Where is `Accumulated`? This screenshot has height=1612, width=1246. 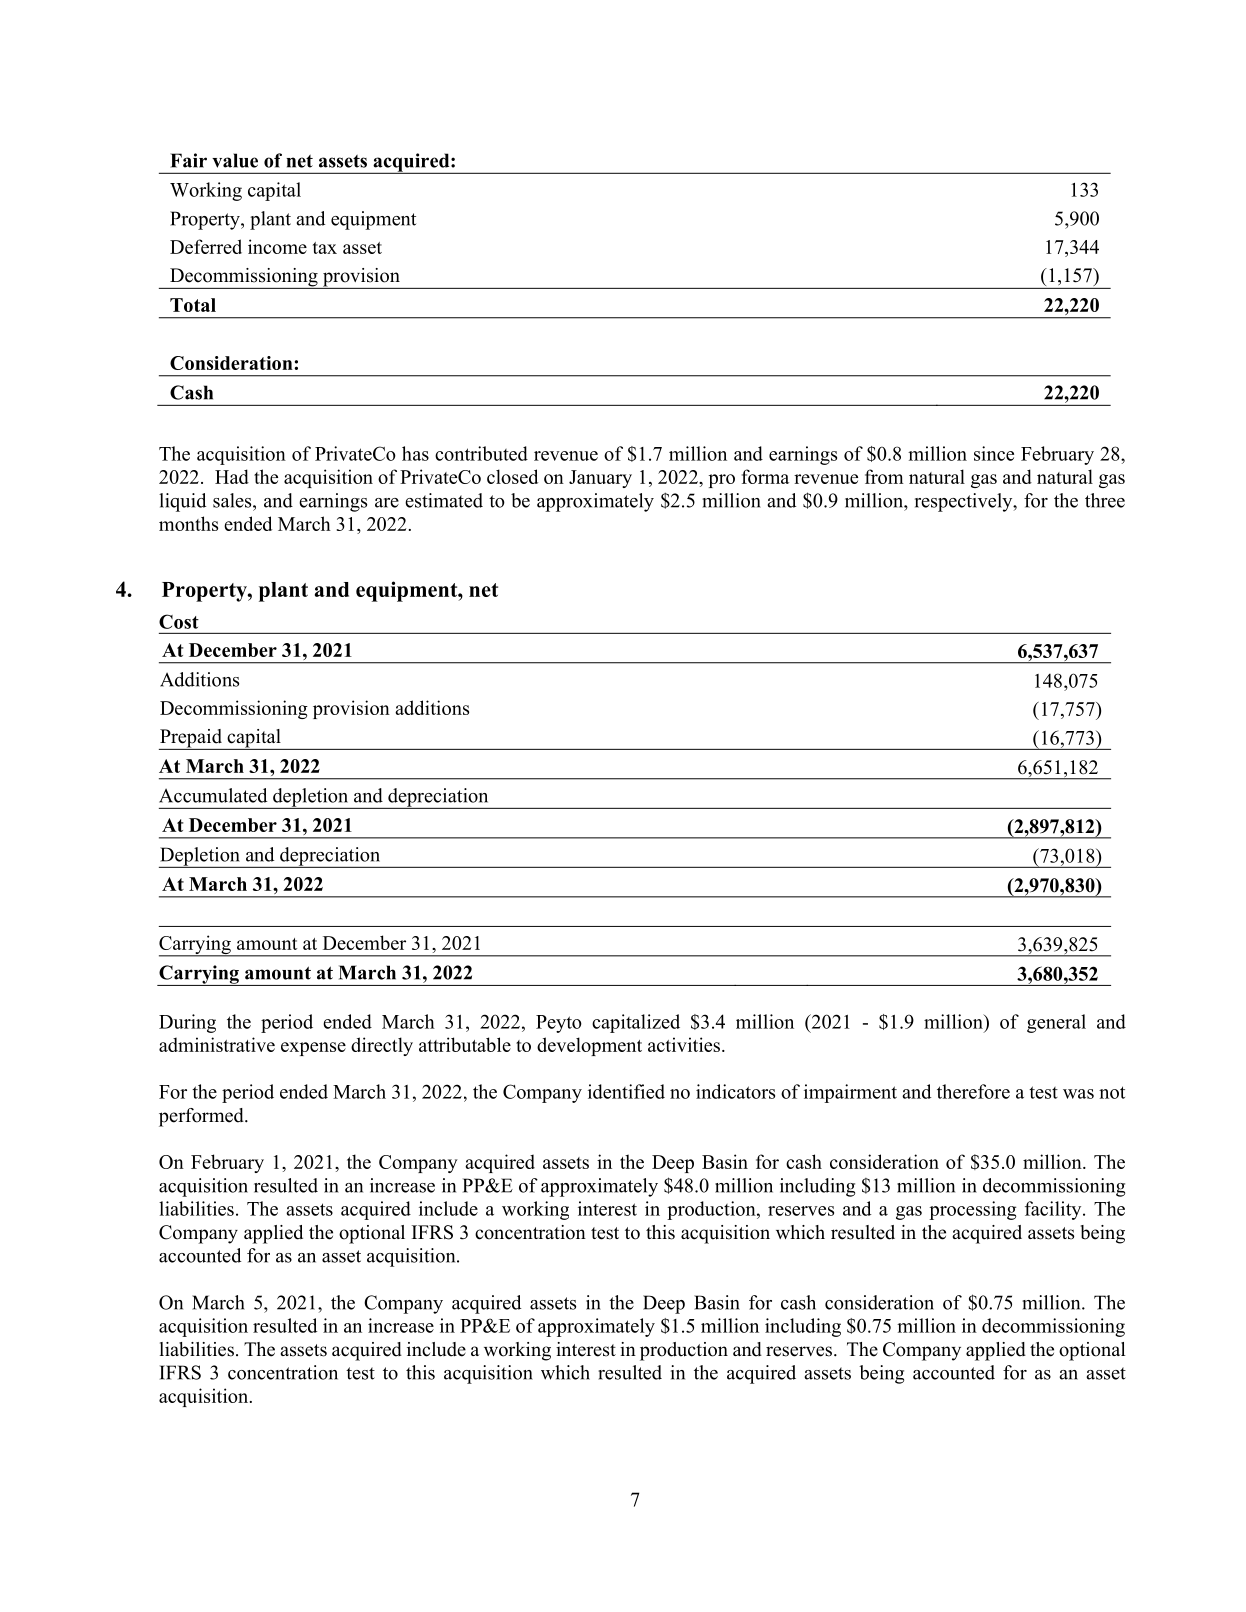 Accumulated is located at coordinates (213, 795).
